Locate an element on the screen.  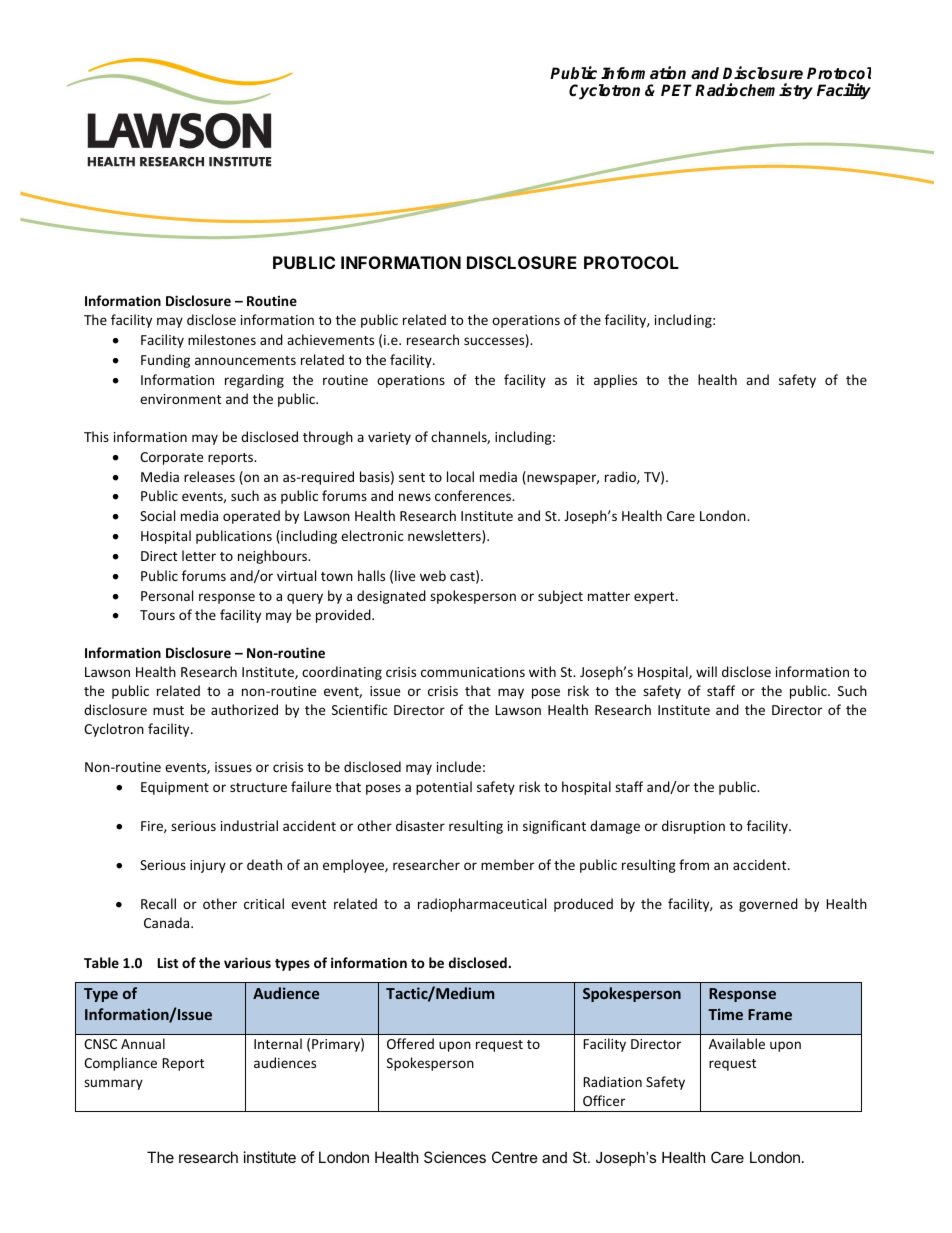
potential is located at coordinates (444, 788).
